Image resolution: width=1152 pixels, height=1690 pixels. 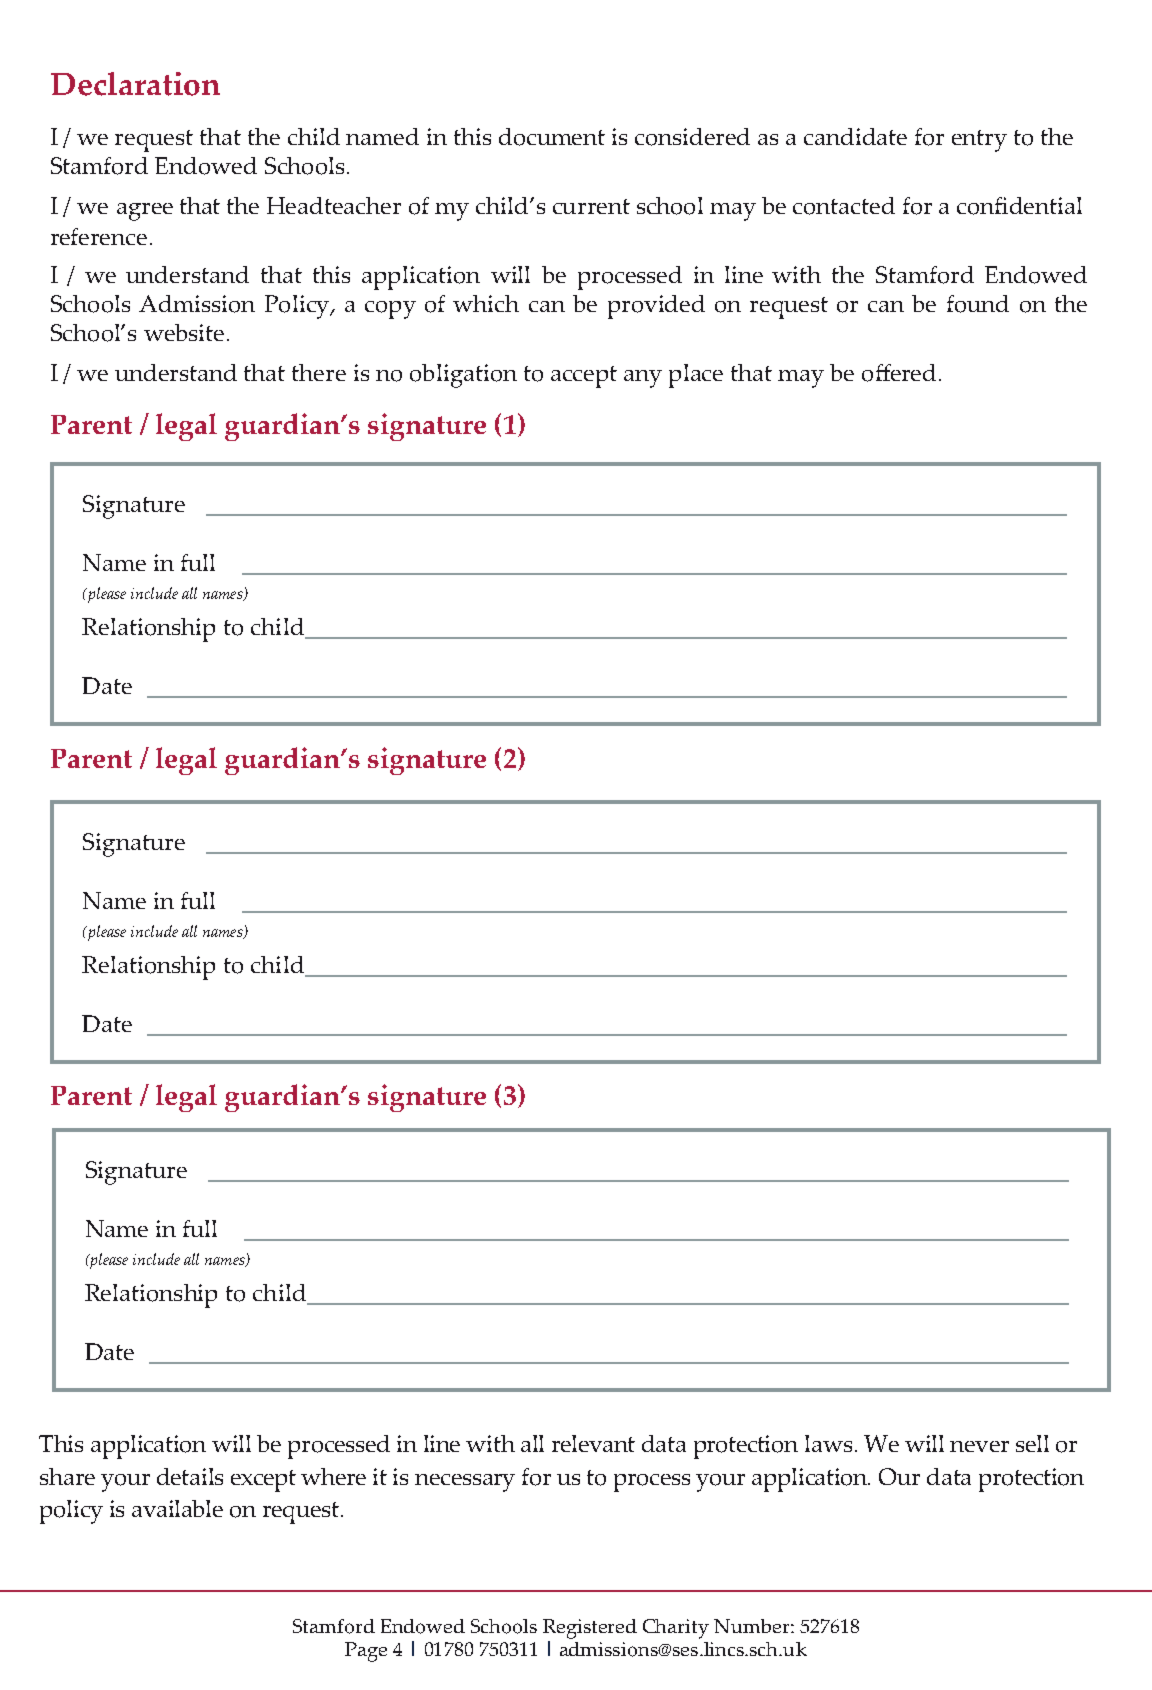 I want to click on there, so click(x=319, y=372).
